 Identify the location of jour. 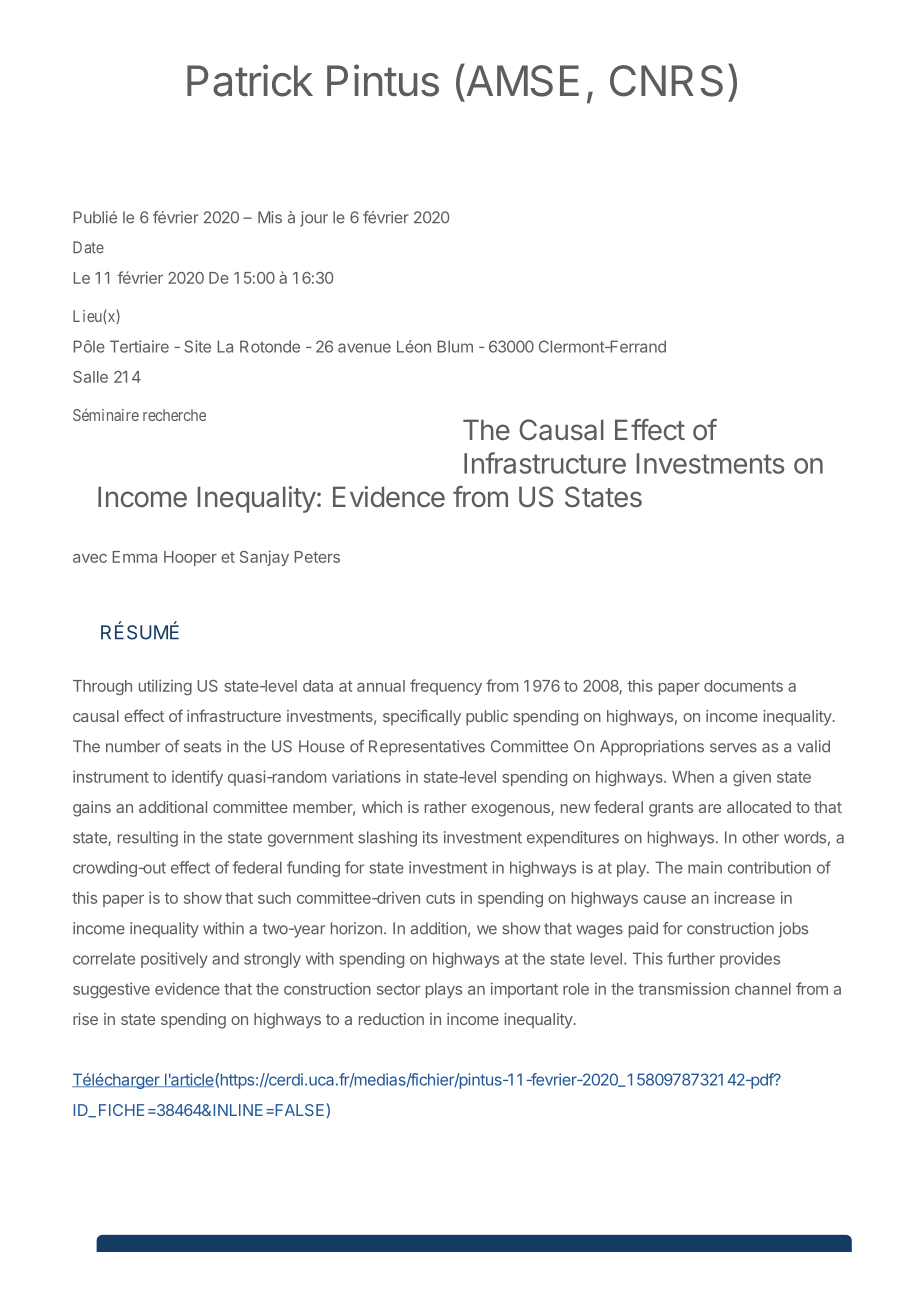
(314, 219).
